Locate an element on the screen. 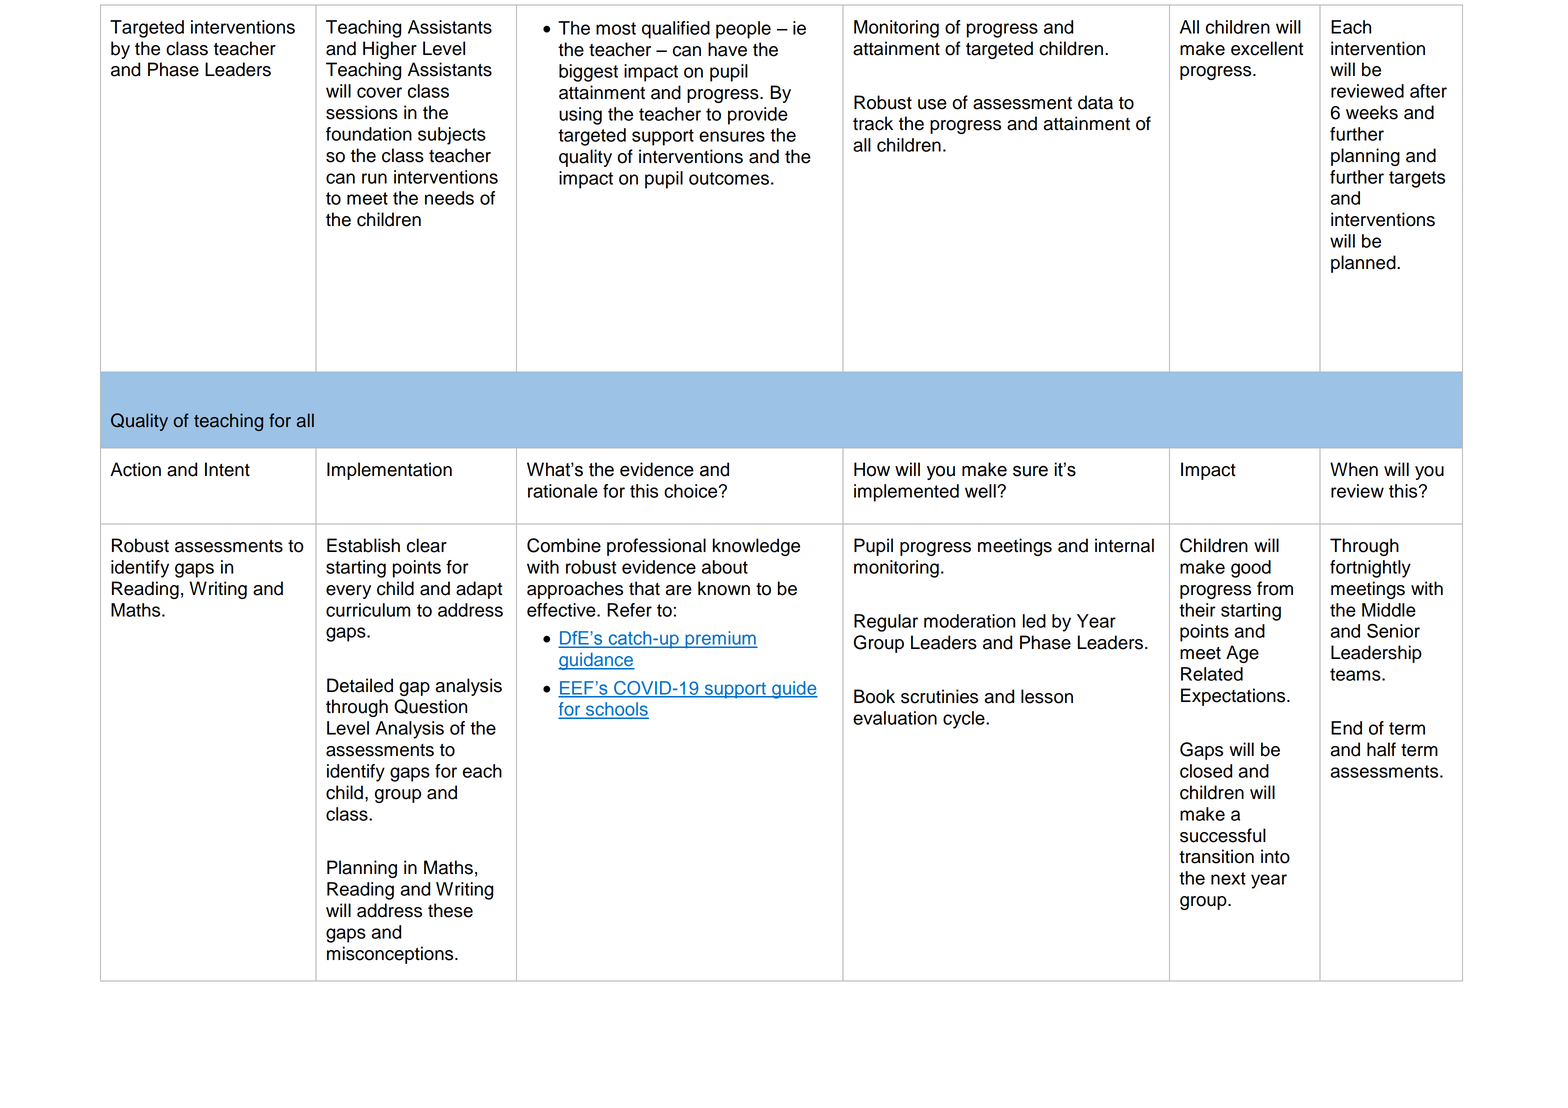 The height and width of the screenshot is (1108, 1568). outcomes is located at coordinates (729, 178).
